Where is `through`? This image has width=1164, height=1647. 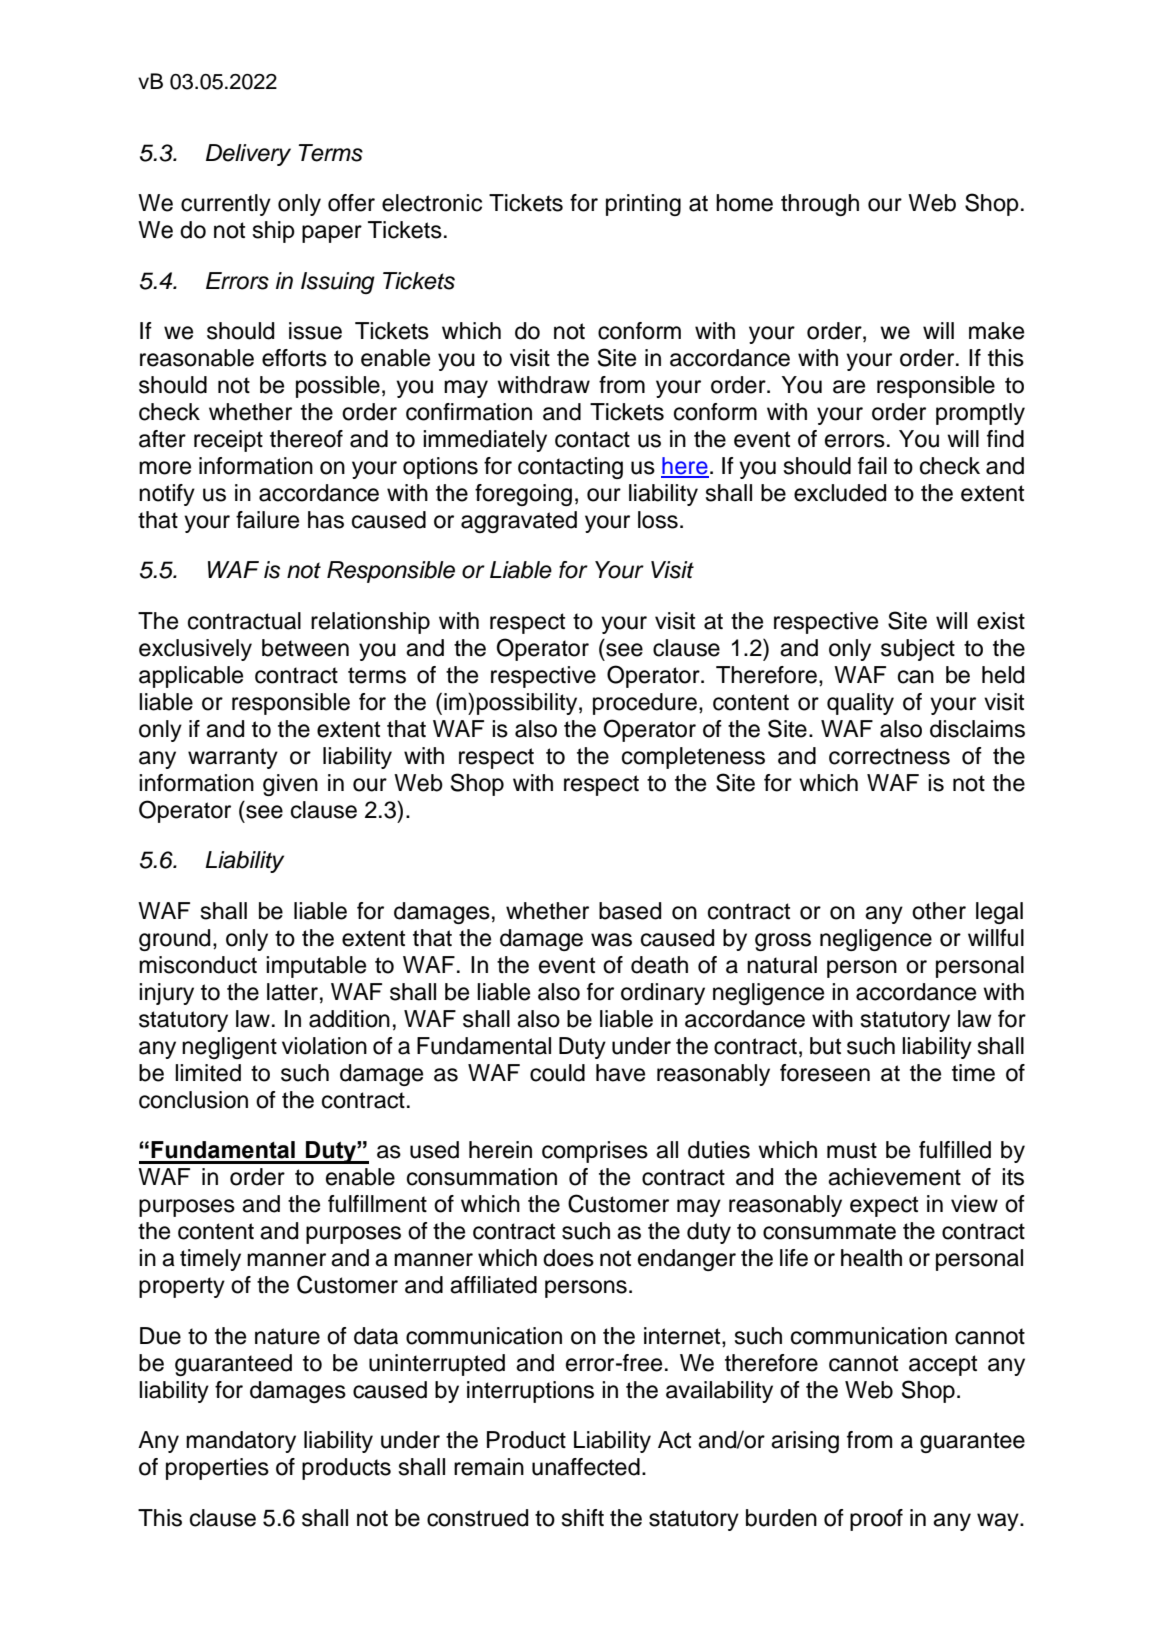 through is located at coordinates (820, 205).
